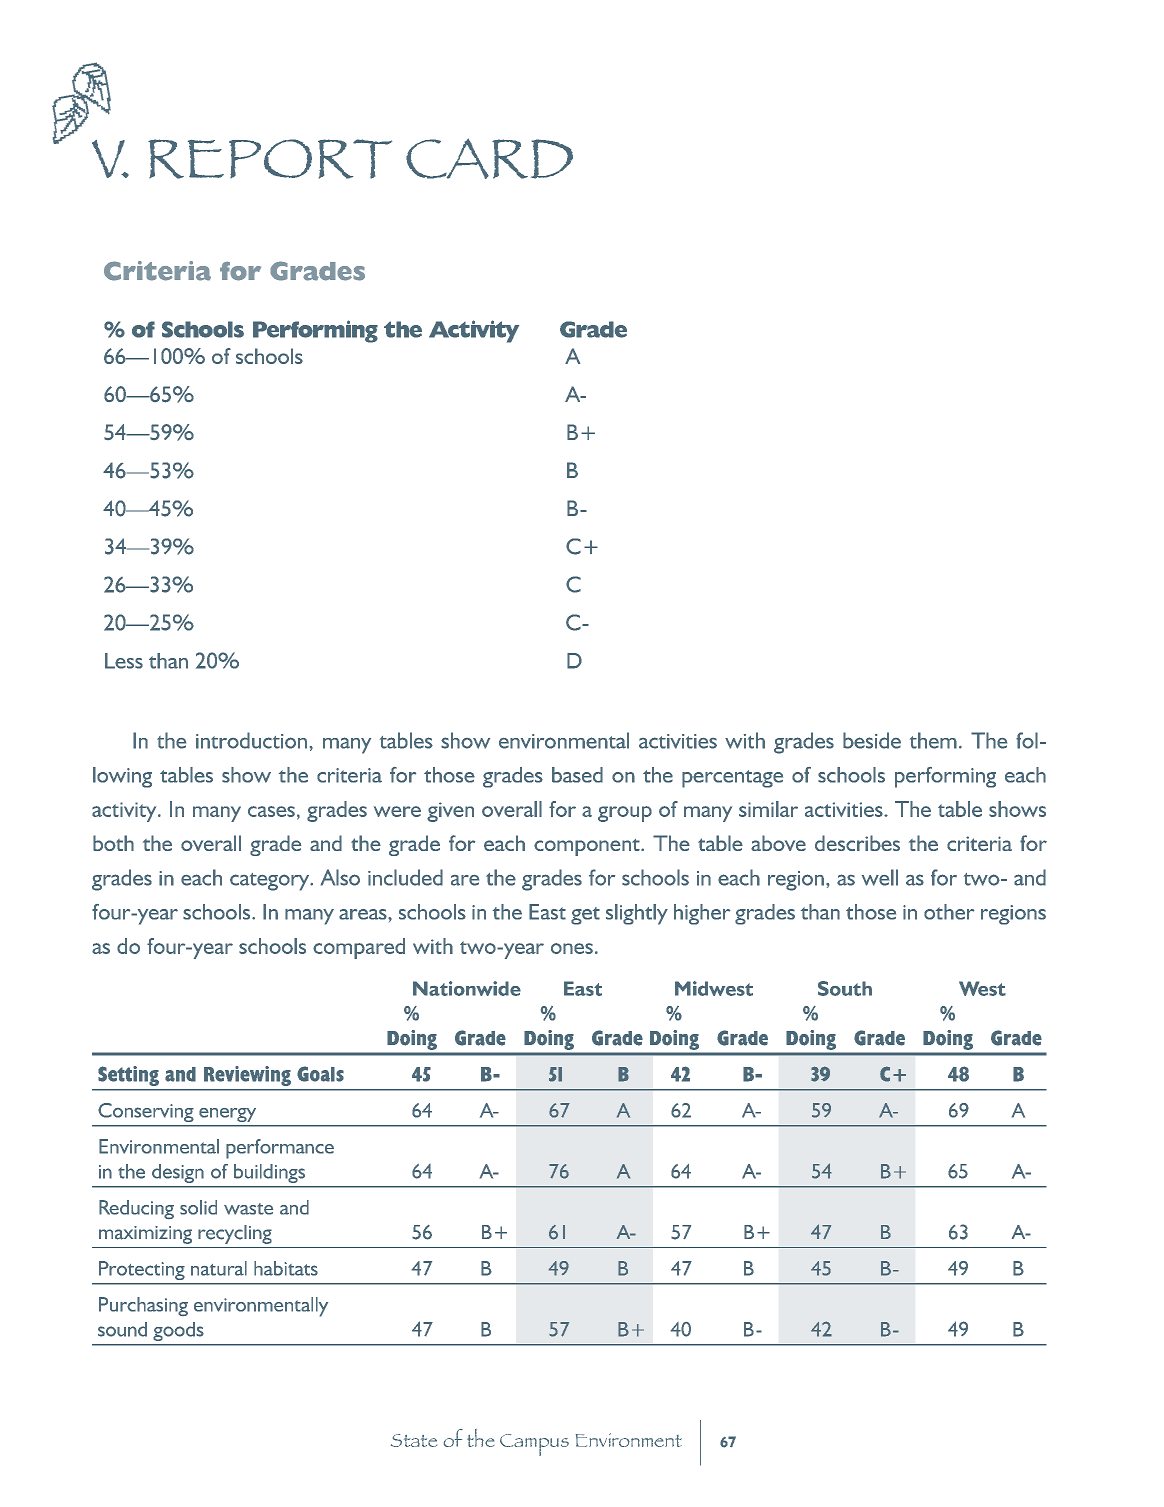  I want to click on beside, so click(872, 740).
